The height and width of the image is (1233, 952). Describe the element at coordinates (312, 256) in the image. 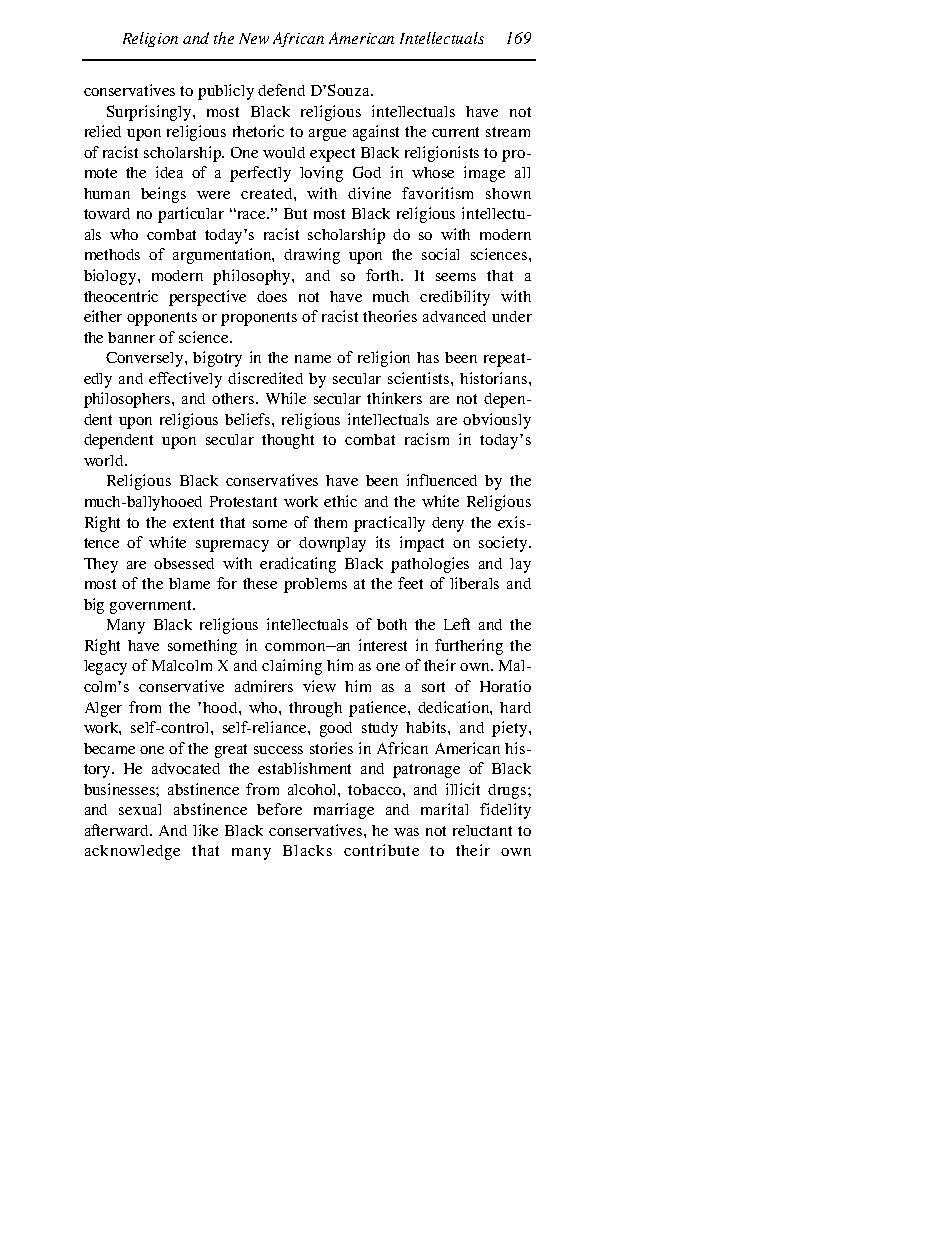

I see `drawing` at that location.
